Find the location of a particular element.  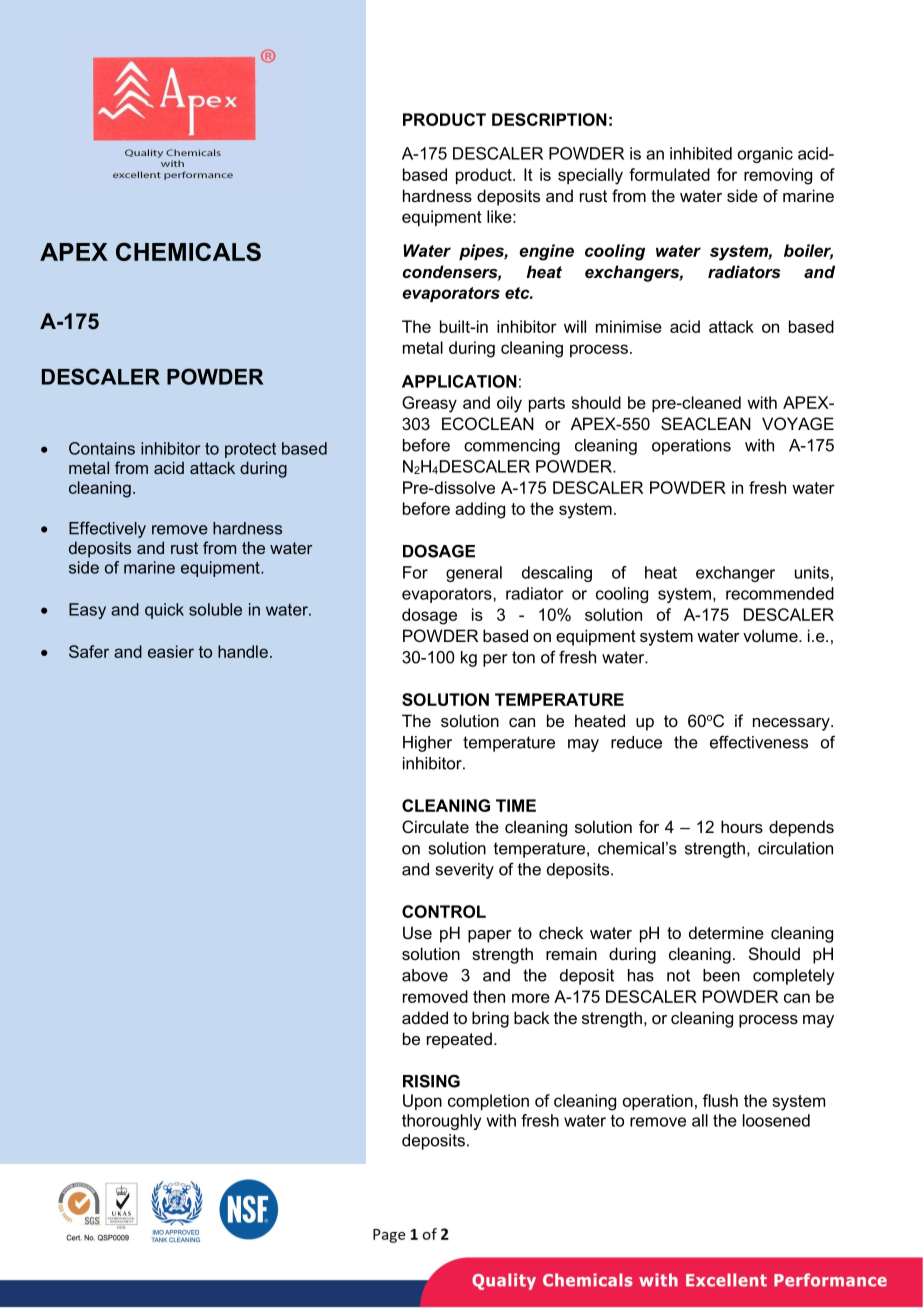

ton is located at coordinates (523, 657).
